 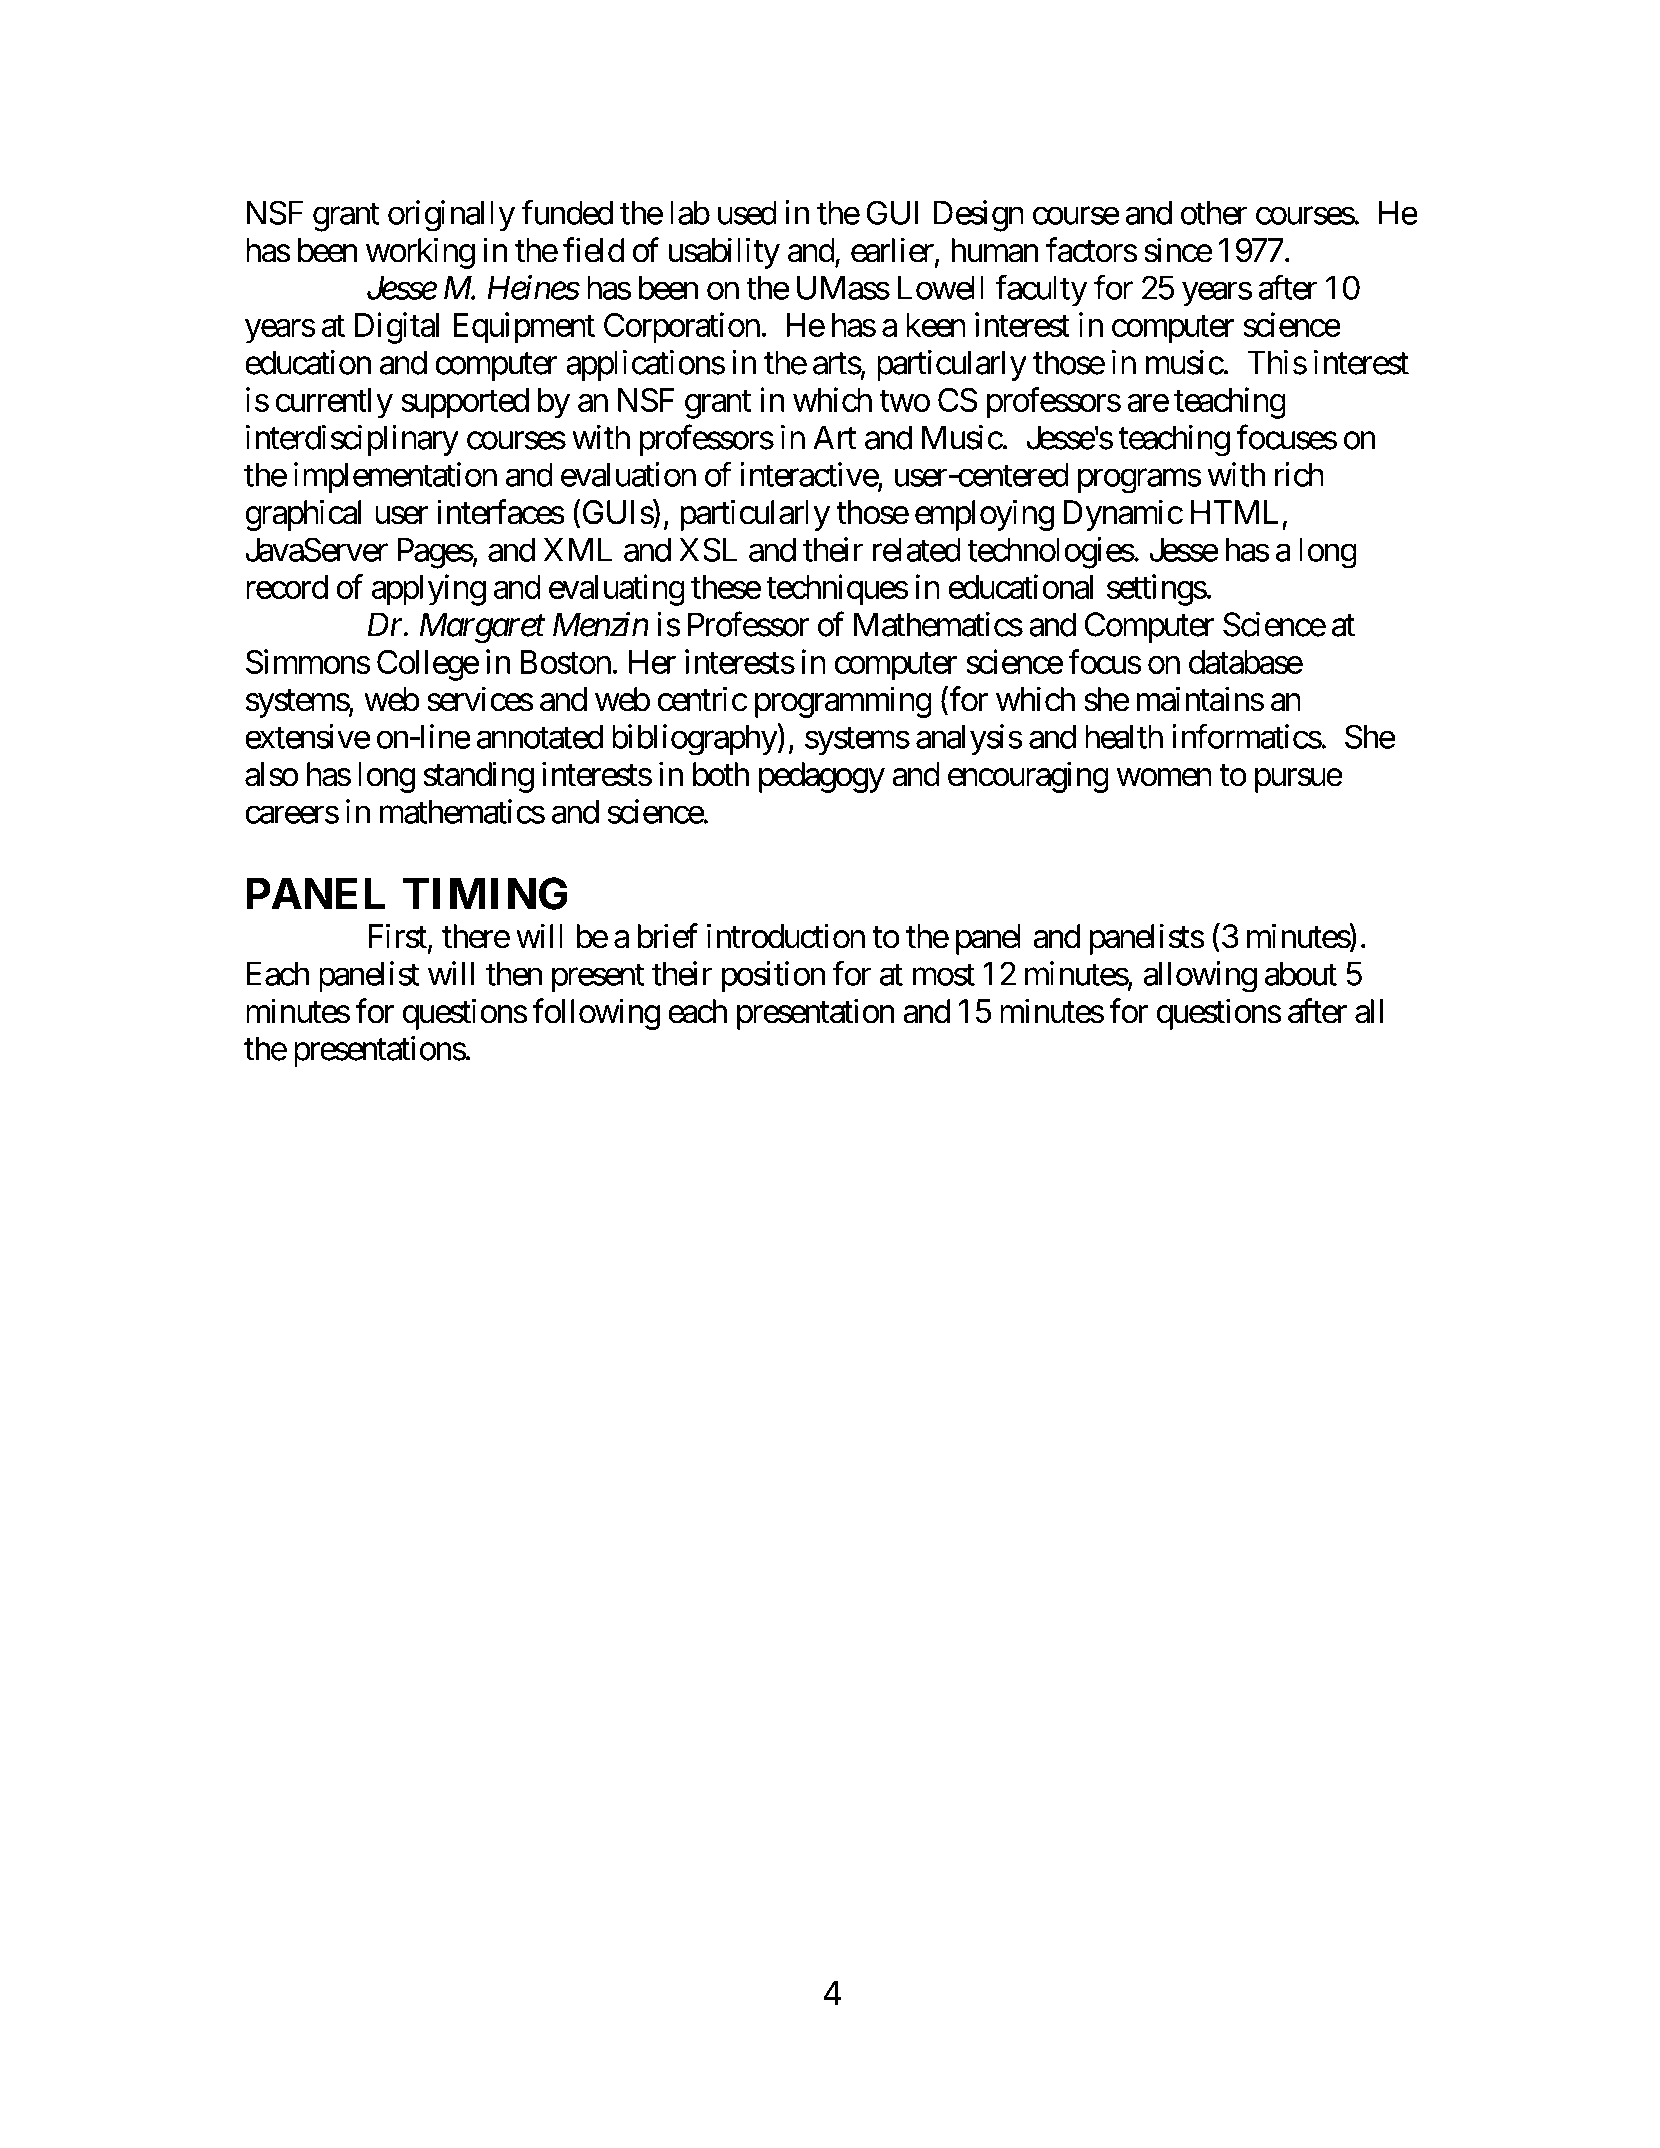 What do you see at coordinates (786, 936) in the document?
I see `introduction` at bounding box center [786, 936].
